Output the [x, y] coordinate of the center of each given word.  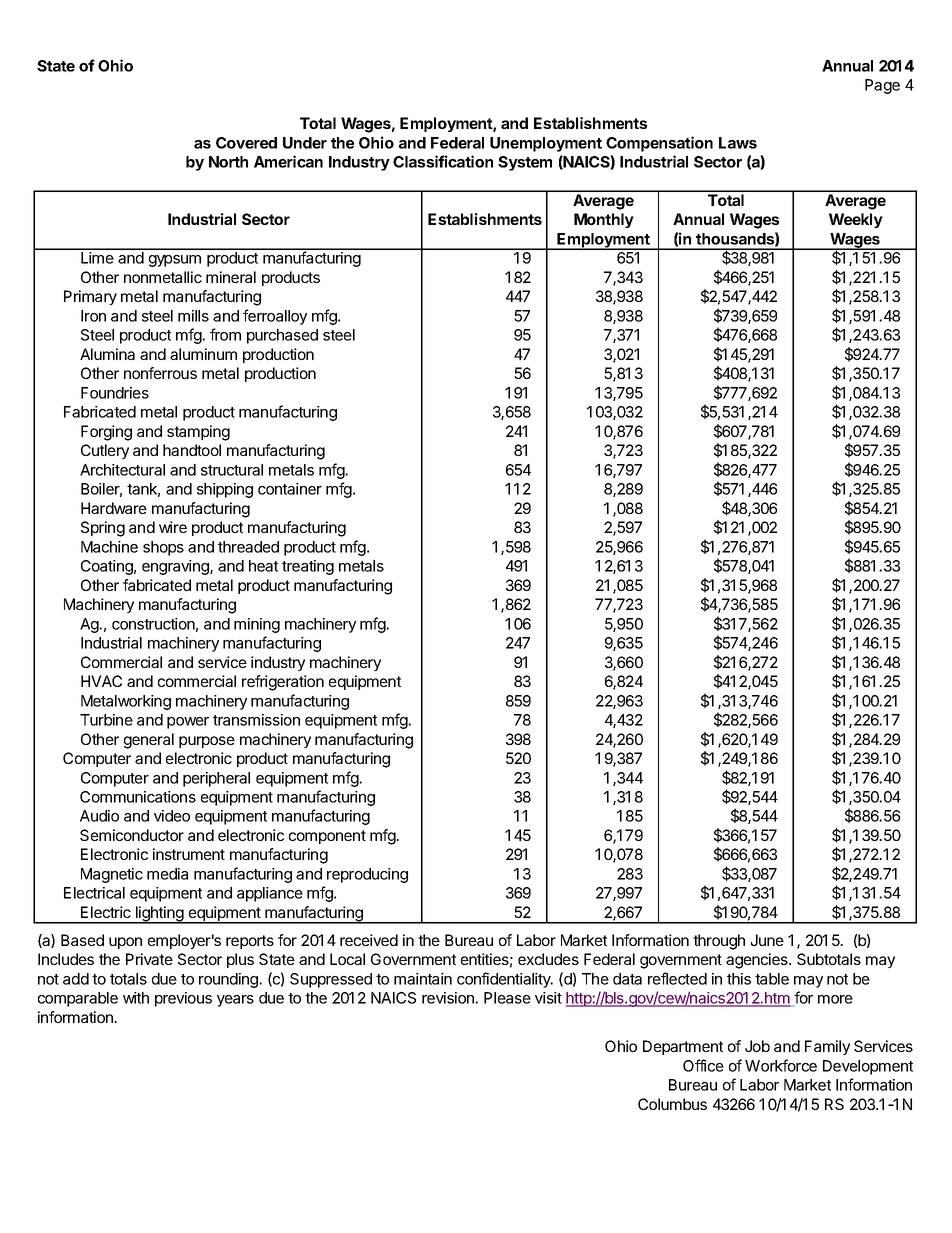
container [290, 489]
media [167, 874]
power [188, 723]
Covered [246, 143]
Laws [738, 143]
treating [308, 567]
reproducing [367, 875]
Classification [443, 161]
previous [183, 999]
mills [193, 316]
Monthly [604, 220]
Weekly [856, 220]
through [719, 942]
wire [173, 527]
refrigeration [283, 683]
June [767, 940]
